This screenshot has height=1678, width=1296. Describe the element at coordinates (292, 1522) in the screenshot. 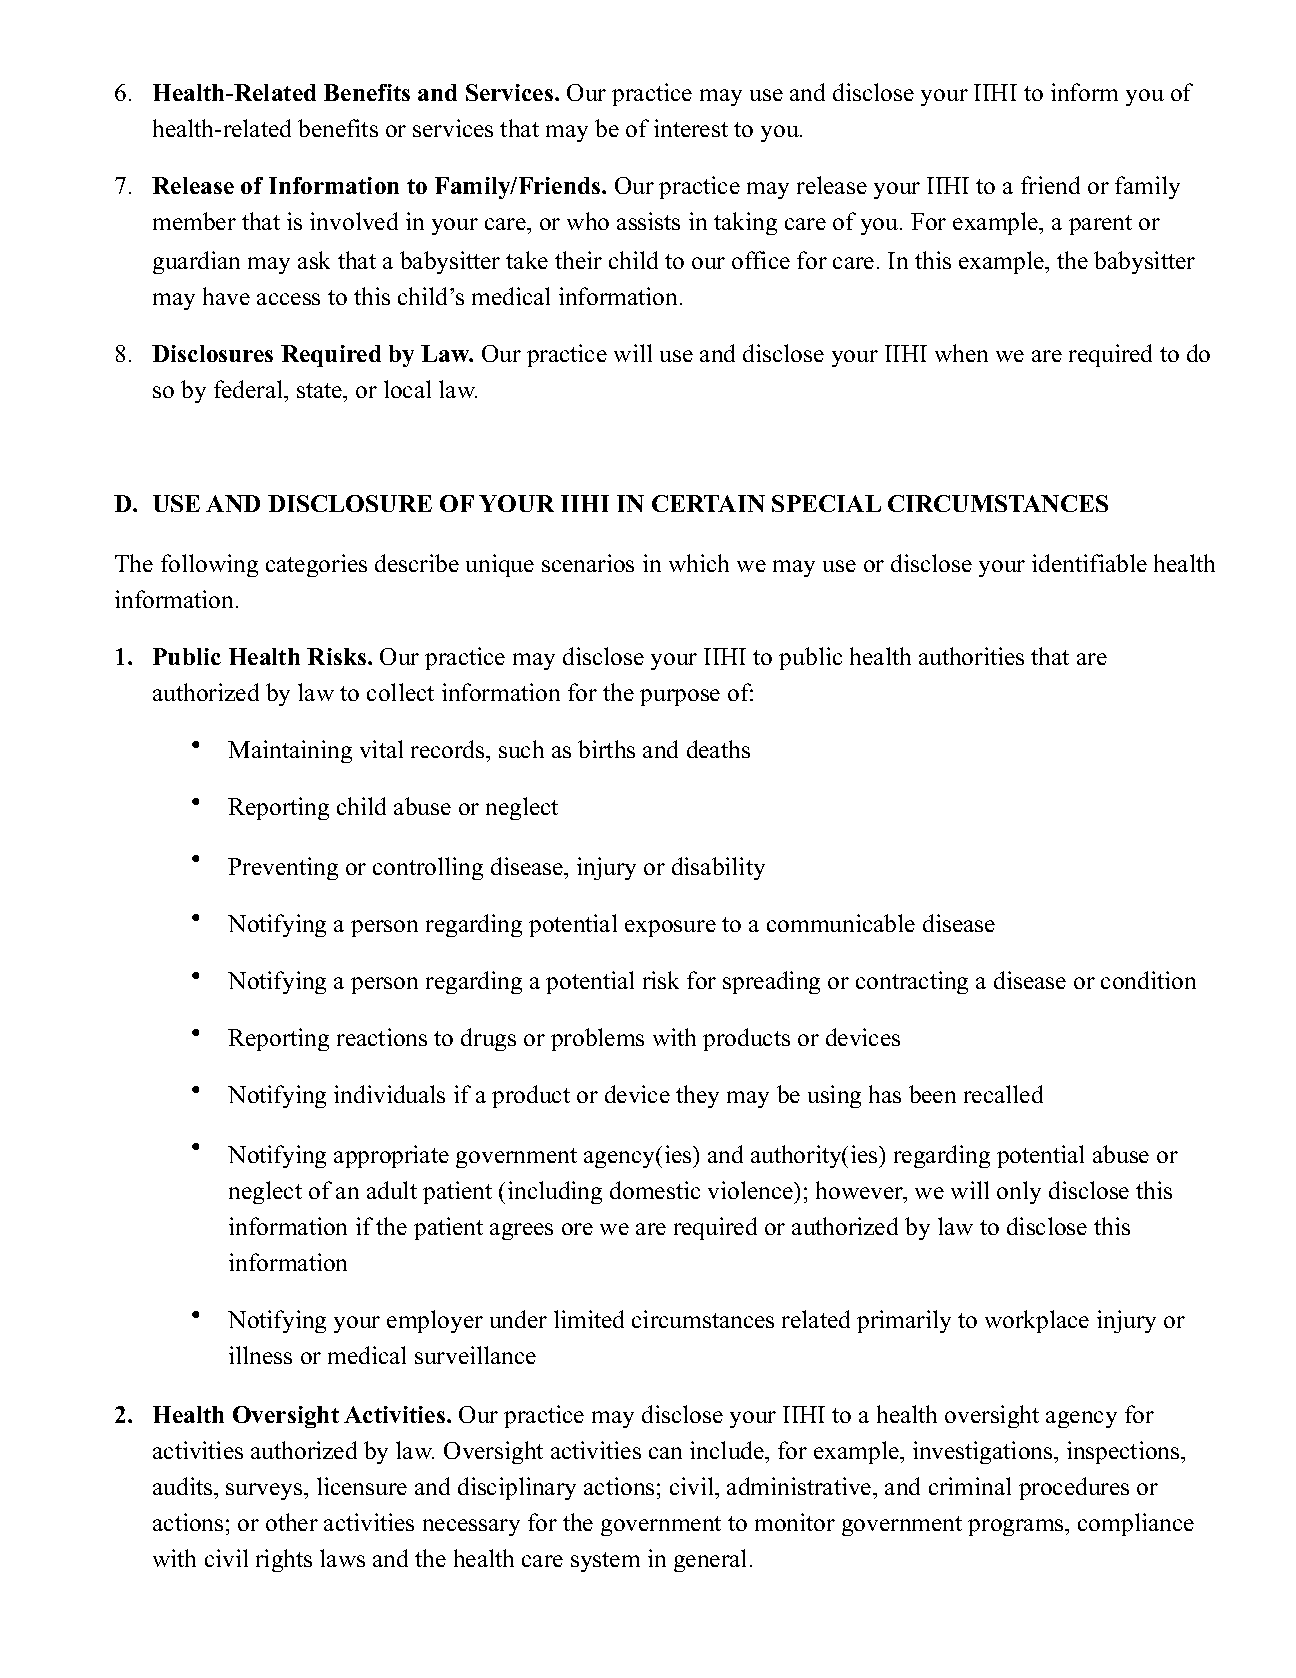

I see `other` at that location.
